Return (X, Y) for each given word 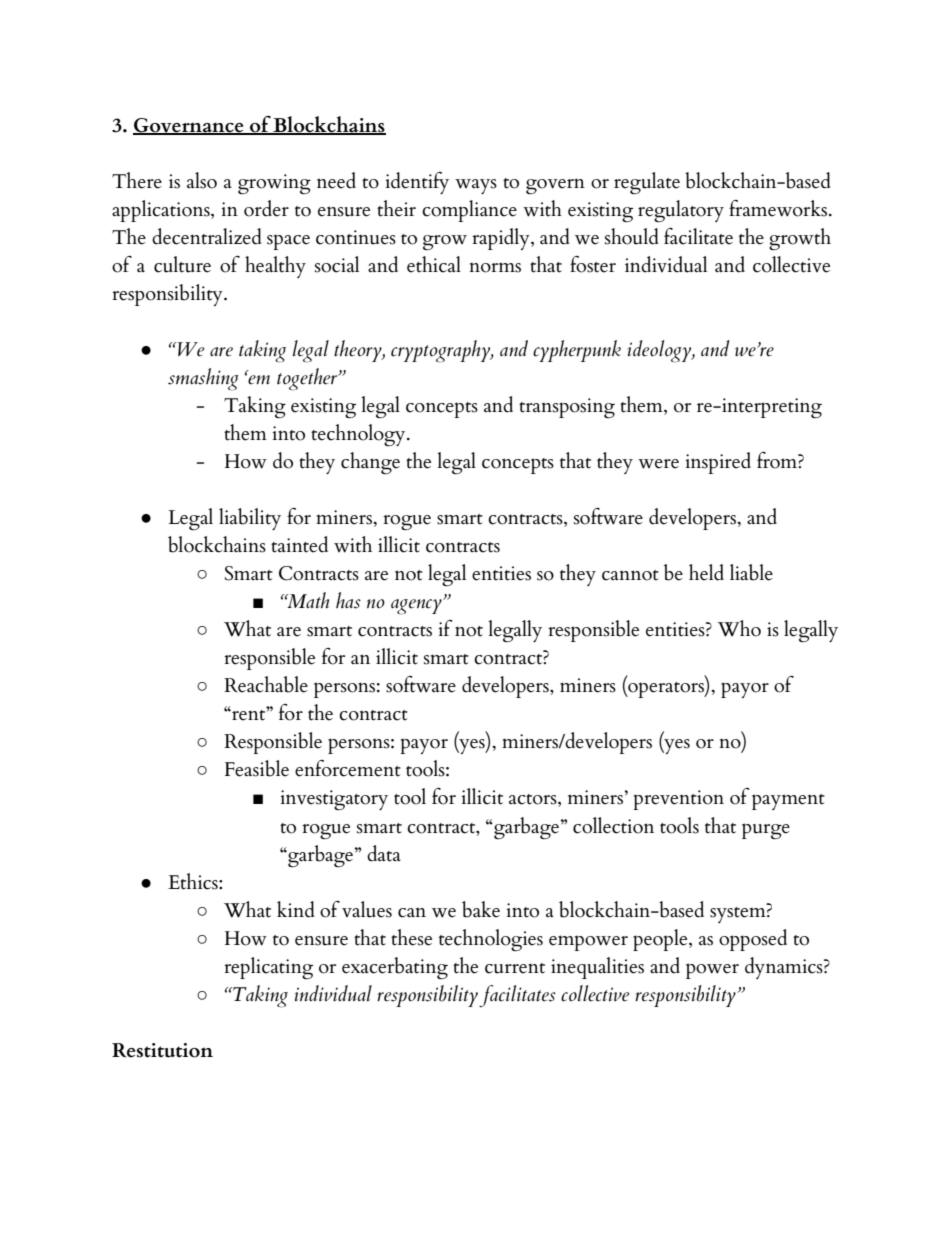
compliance (469, 211)
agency (417, 607)
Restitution (162, 1050)
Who (739, 628)
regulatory (681, 211)
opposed (753, 940)
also (202, 180)
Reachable (266, 684)
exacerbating (395, 968)
